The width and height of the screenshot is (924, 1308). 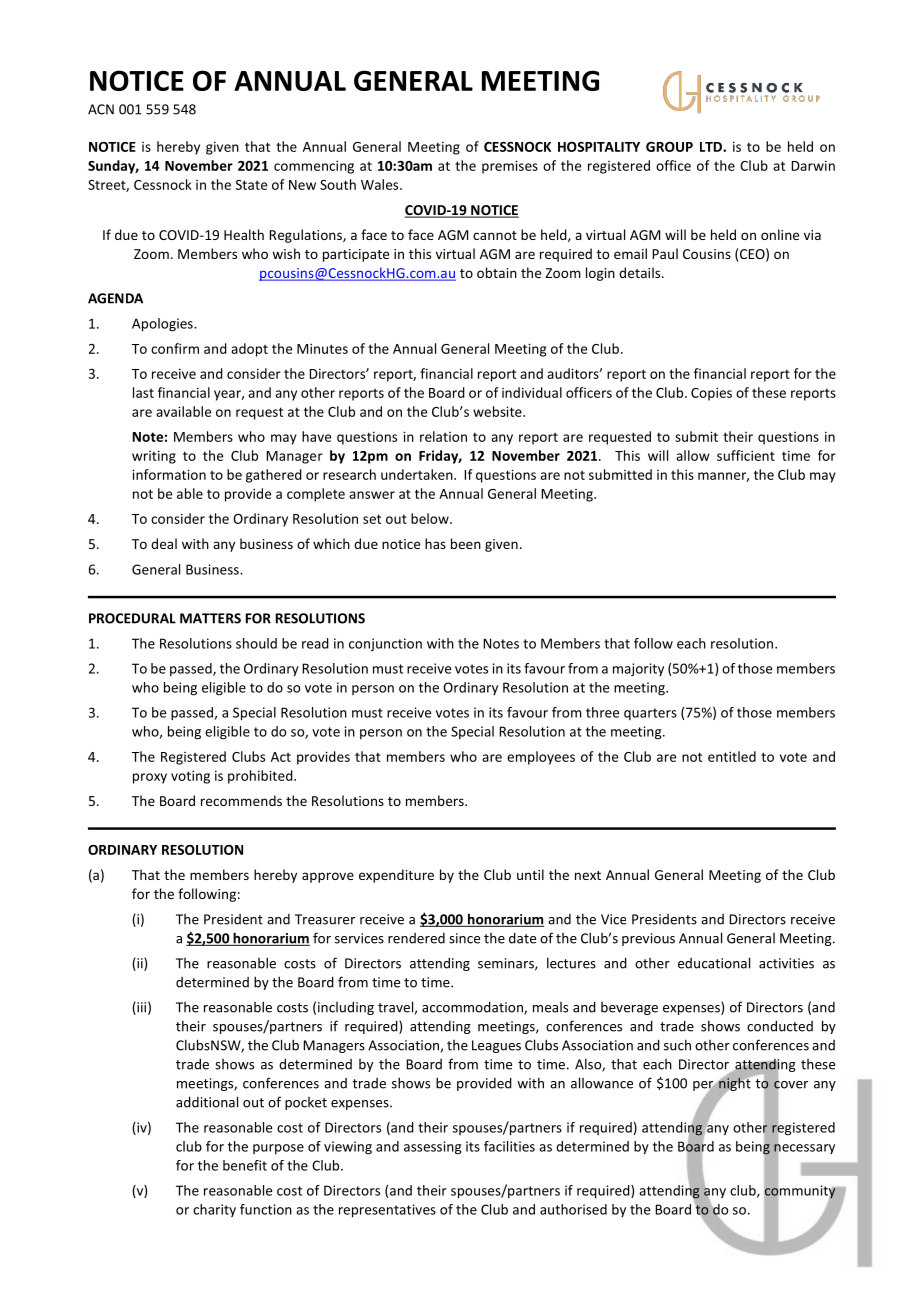 What do you see at coordinates (251, 185) in the screenshot?
I see `State` at bounding box center [251, 185].
